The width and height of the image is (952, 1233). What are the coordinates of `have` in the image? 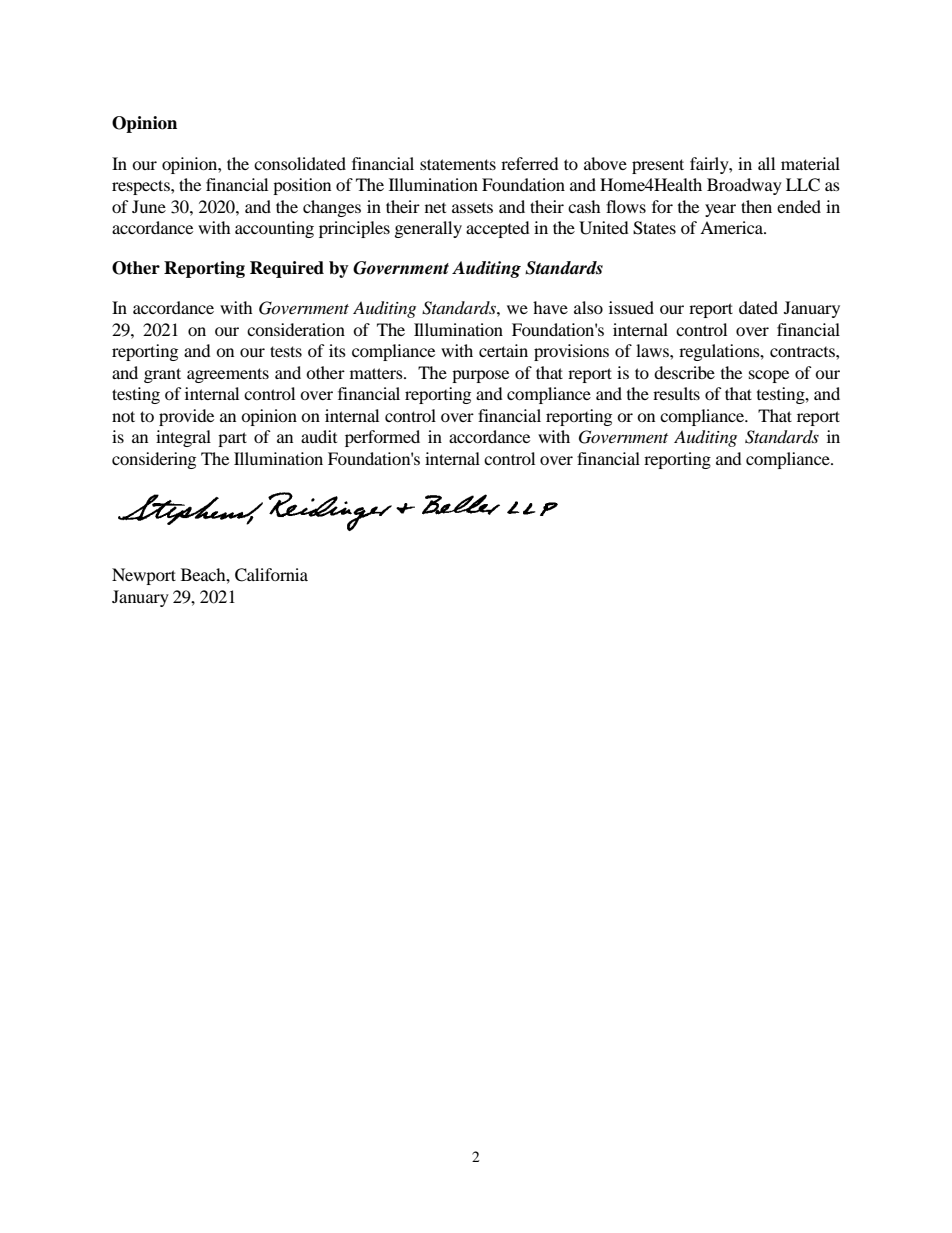 It's located at (550, 307).
